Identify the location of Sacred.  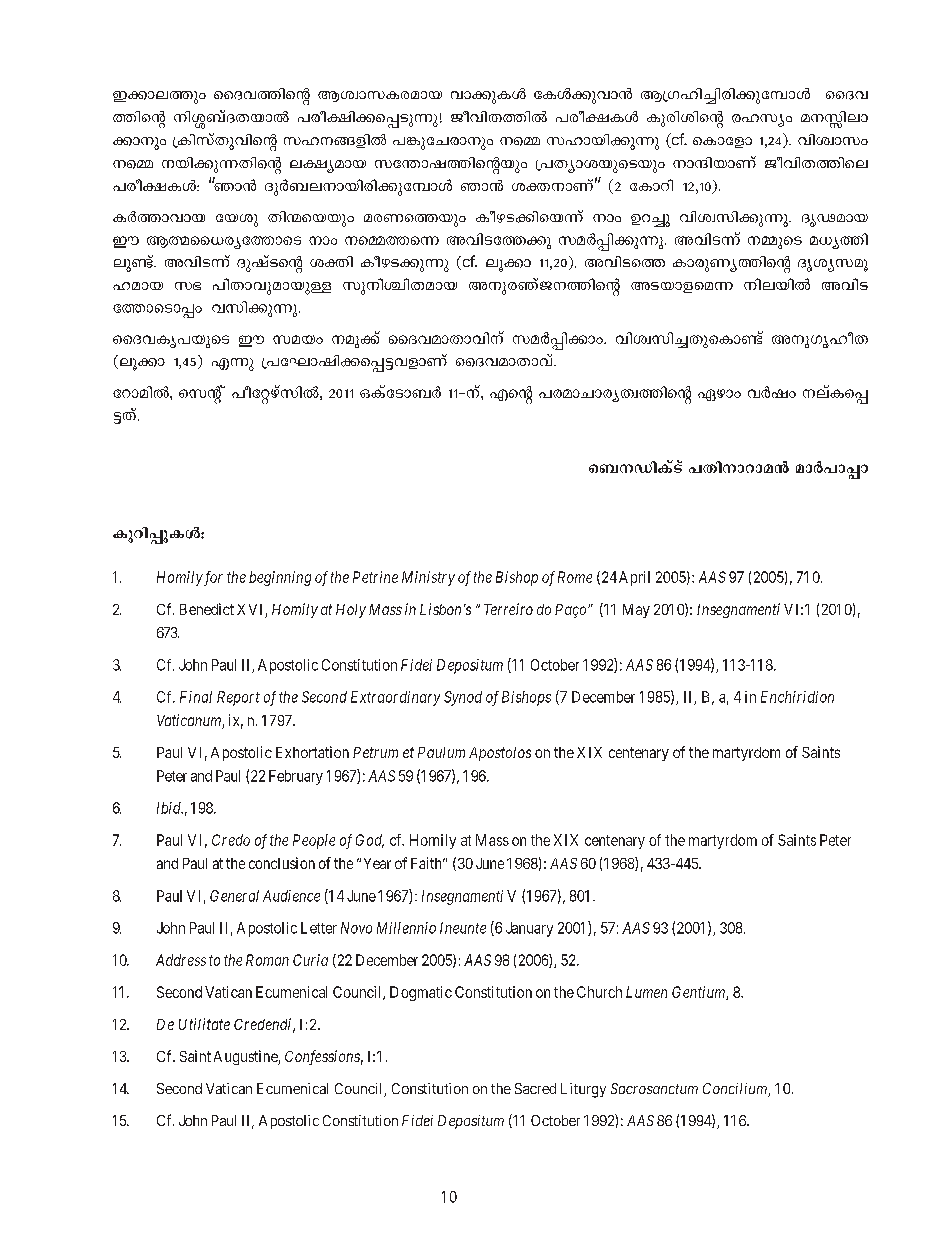
(535, 1088).
